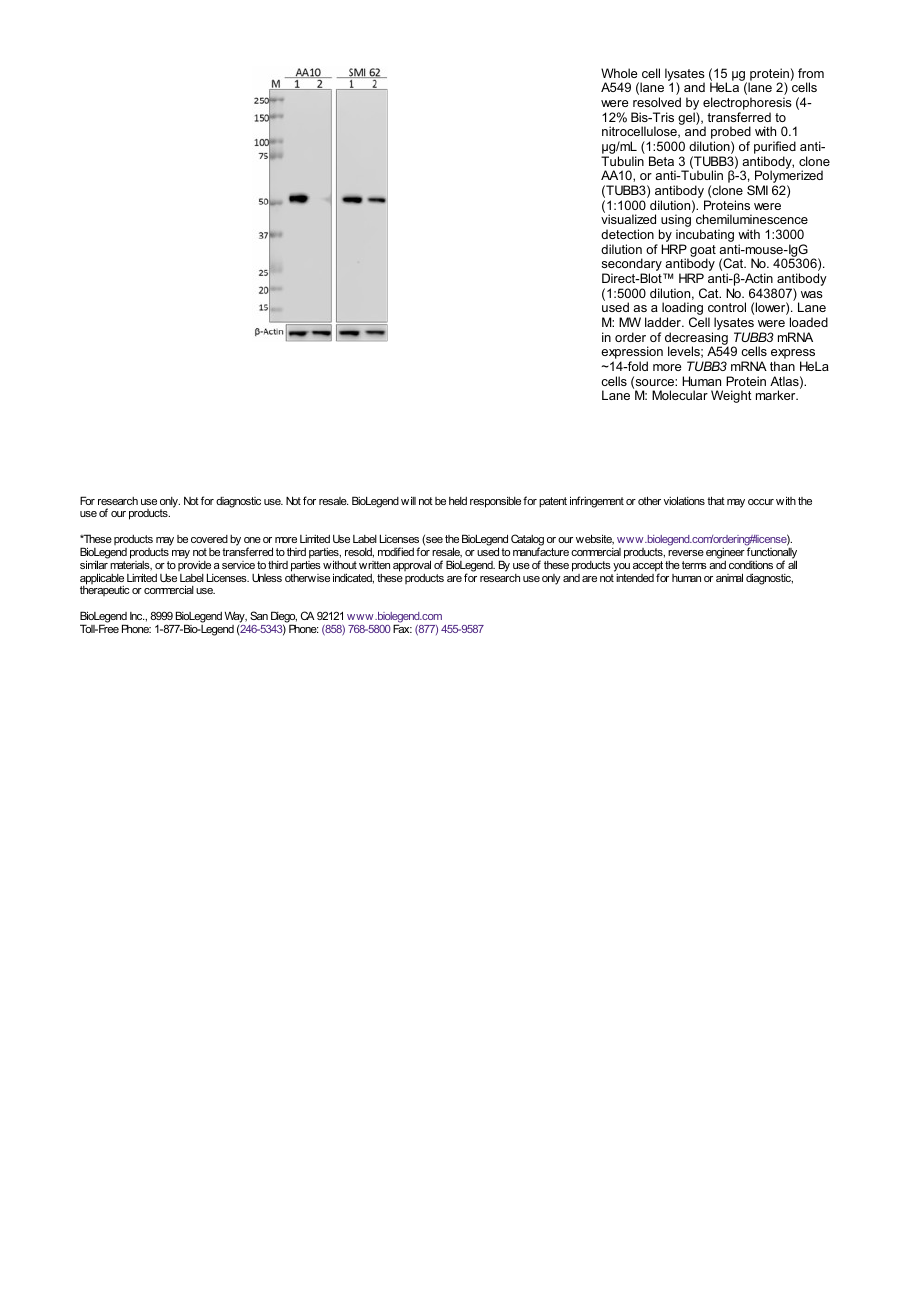 Image resolution: width=924 pixels, height=1307 pixels. I want to click on decreasing, so click(696, 339).
